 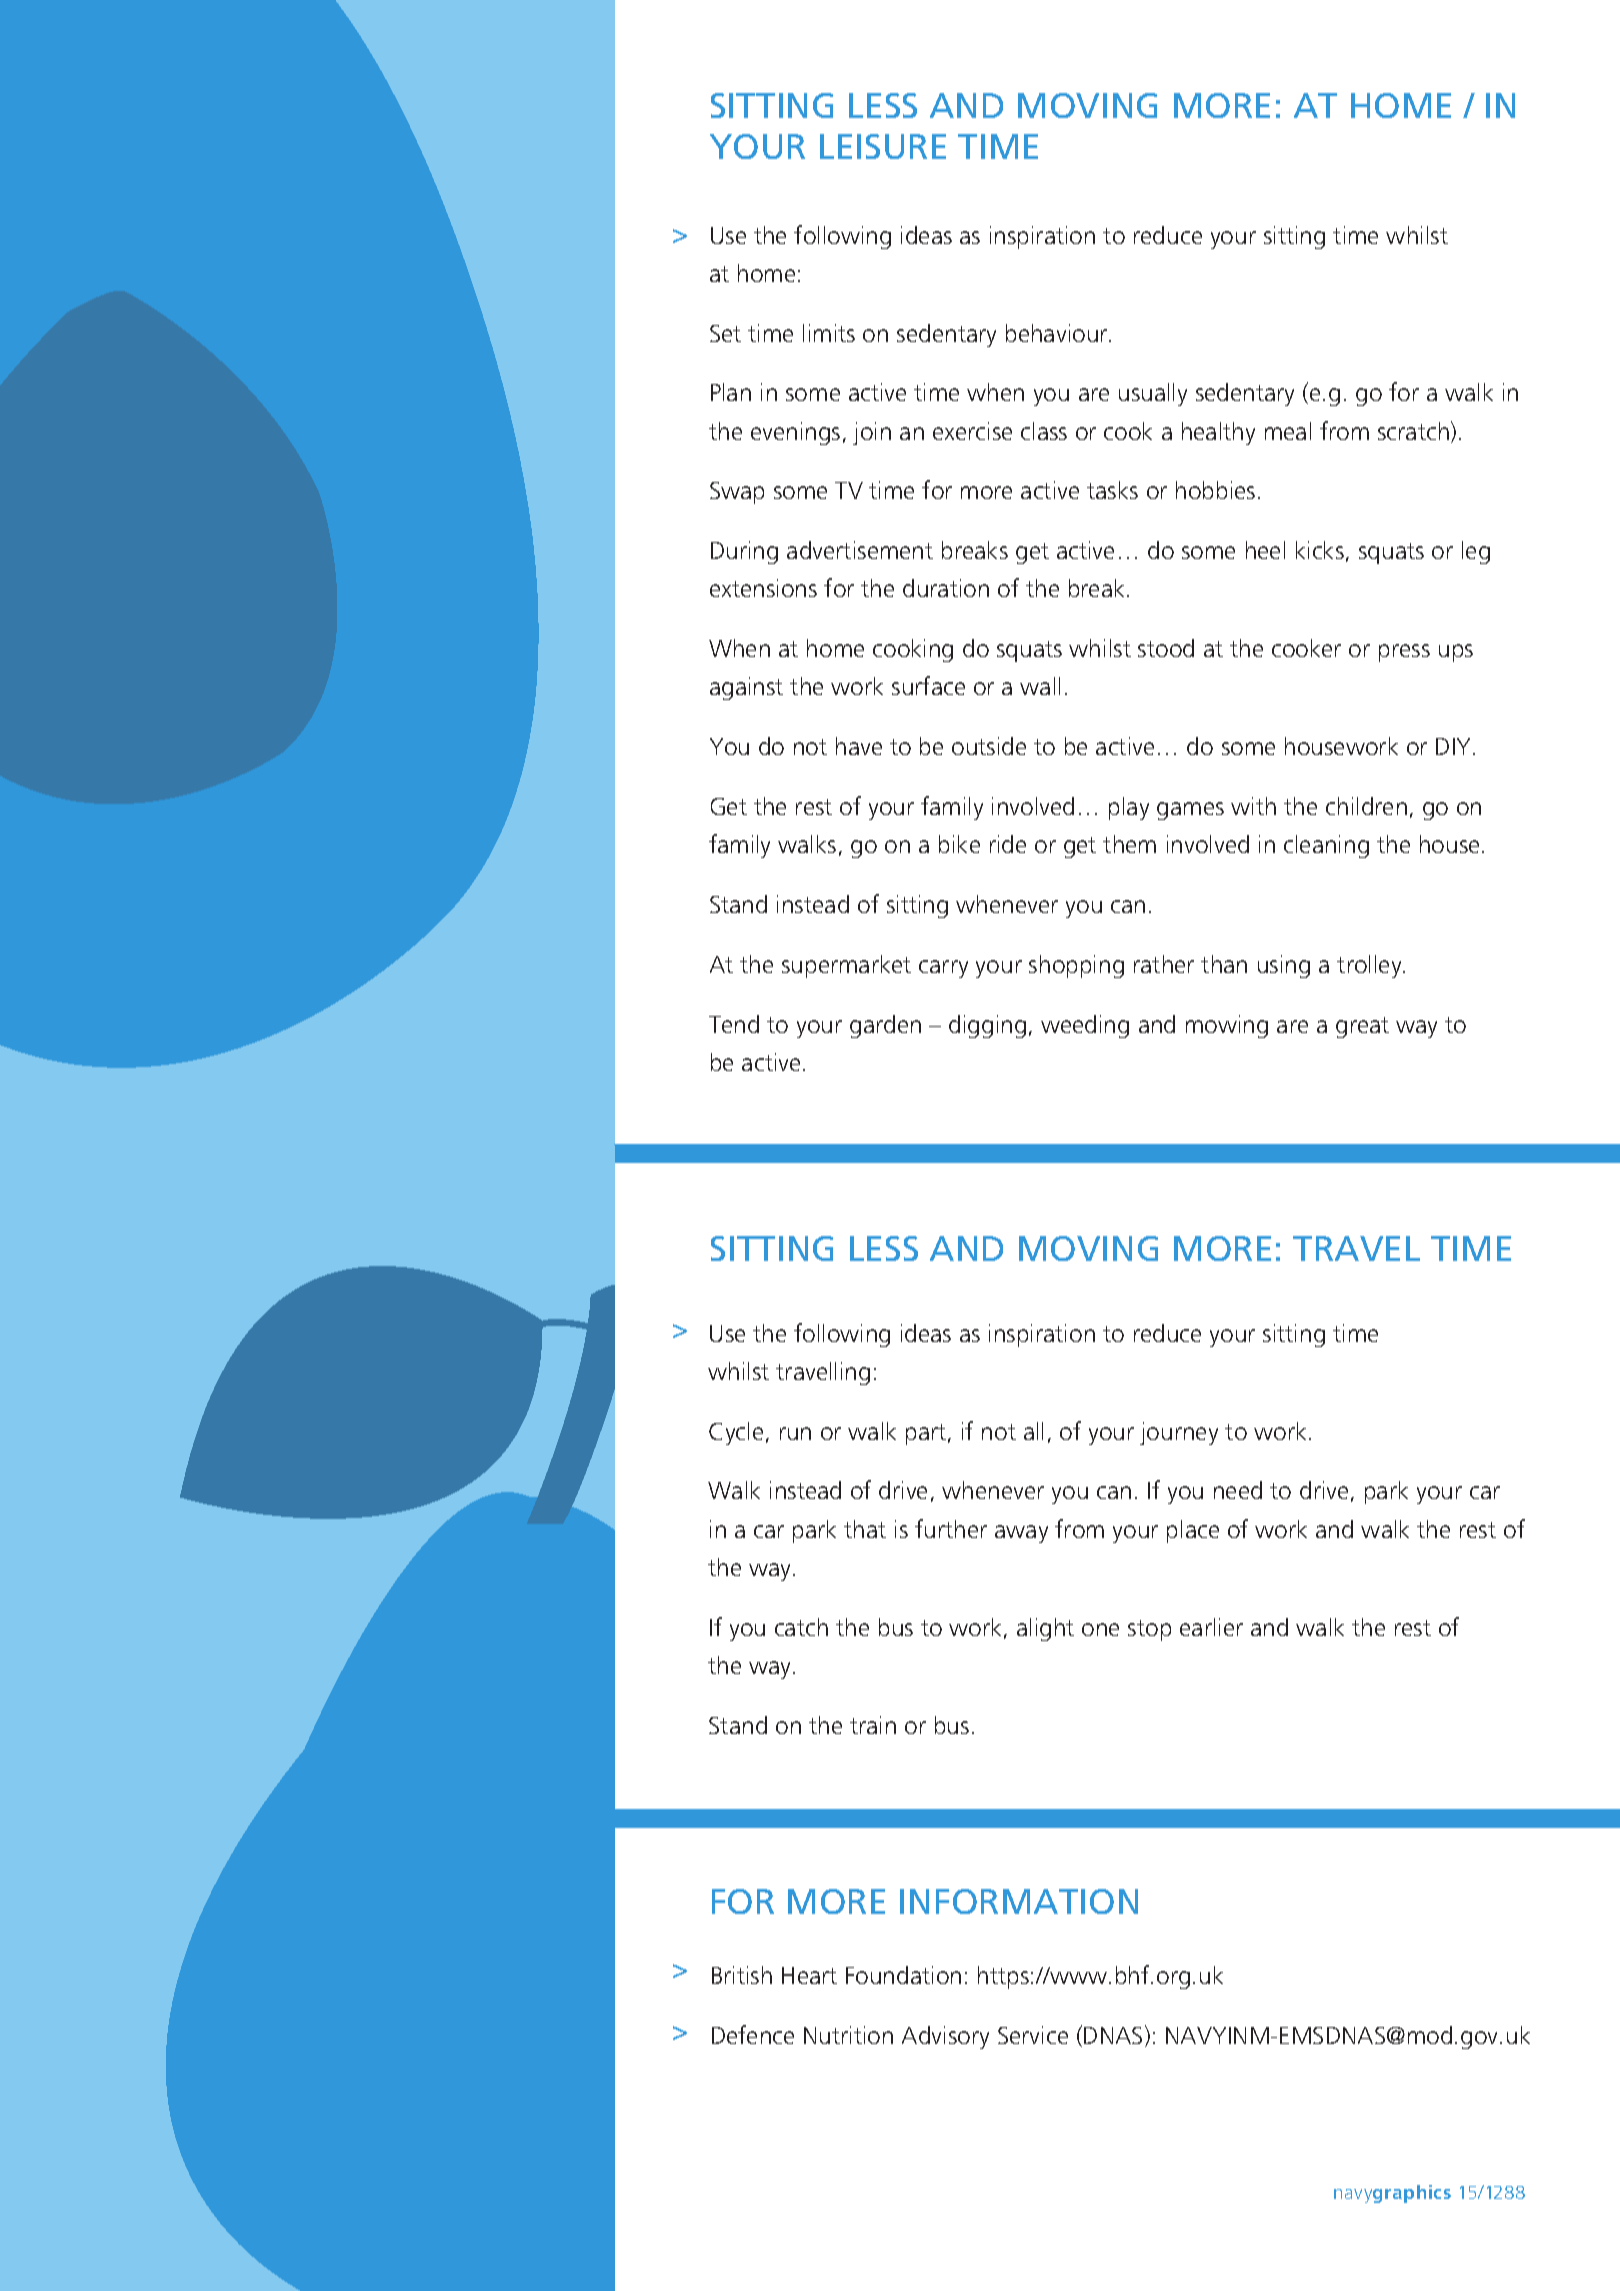 I want to click on behaviour, so click(x=1058, y=333).
